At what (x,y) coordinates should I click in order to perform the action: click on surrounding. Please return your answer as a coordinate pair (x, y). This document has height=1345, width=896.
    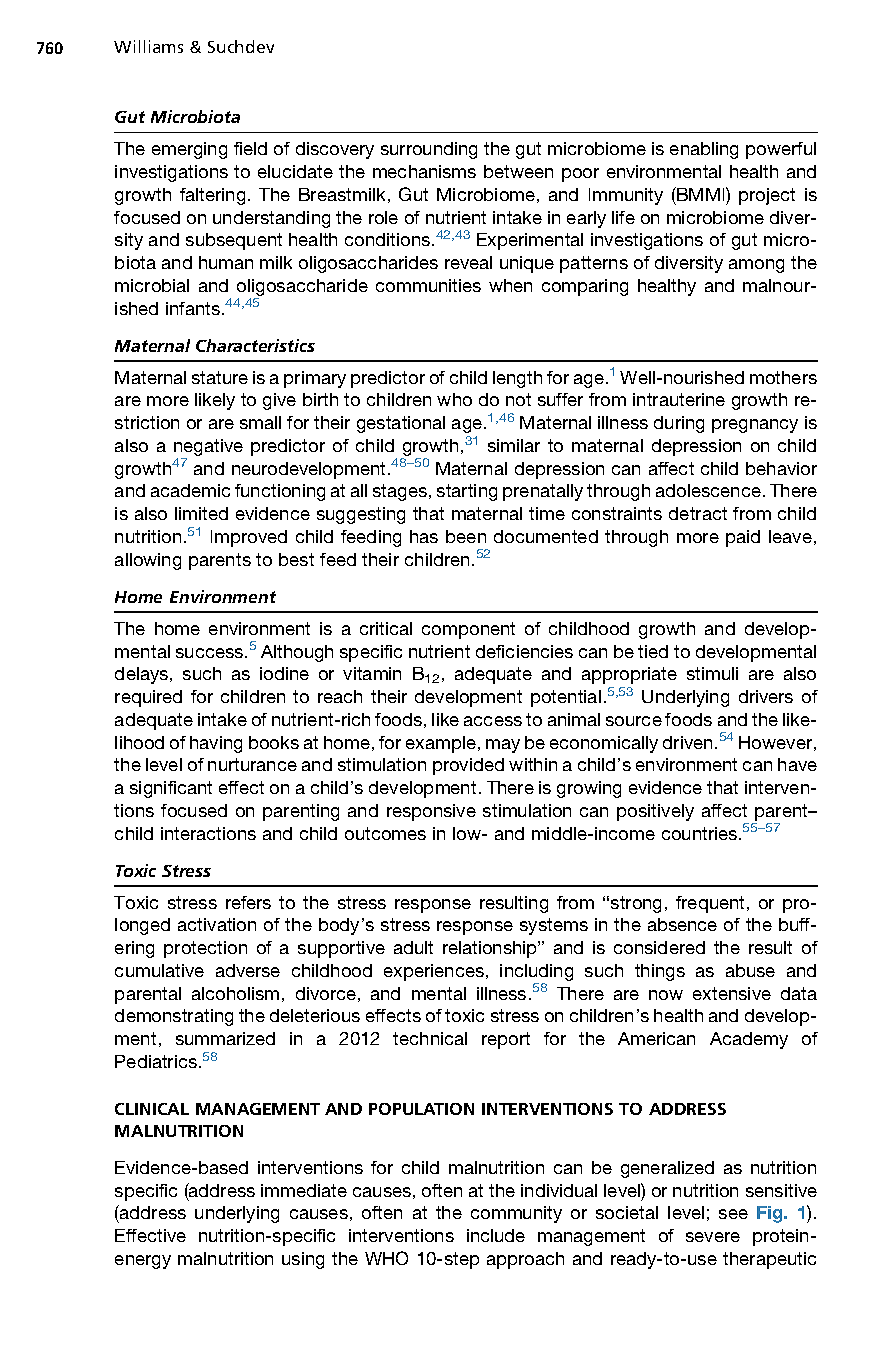
    Looking at the image, I should click on (429, 150).
